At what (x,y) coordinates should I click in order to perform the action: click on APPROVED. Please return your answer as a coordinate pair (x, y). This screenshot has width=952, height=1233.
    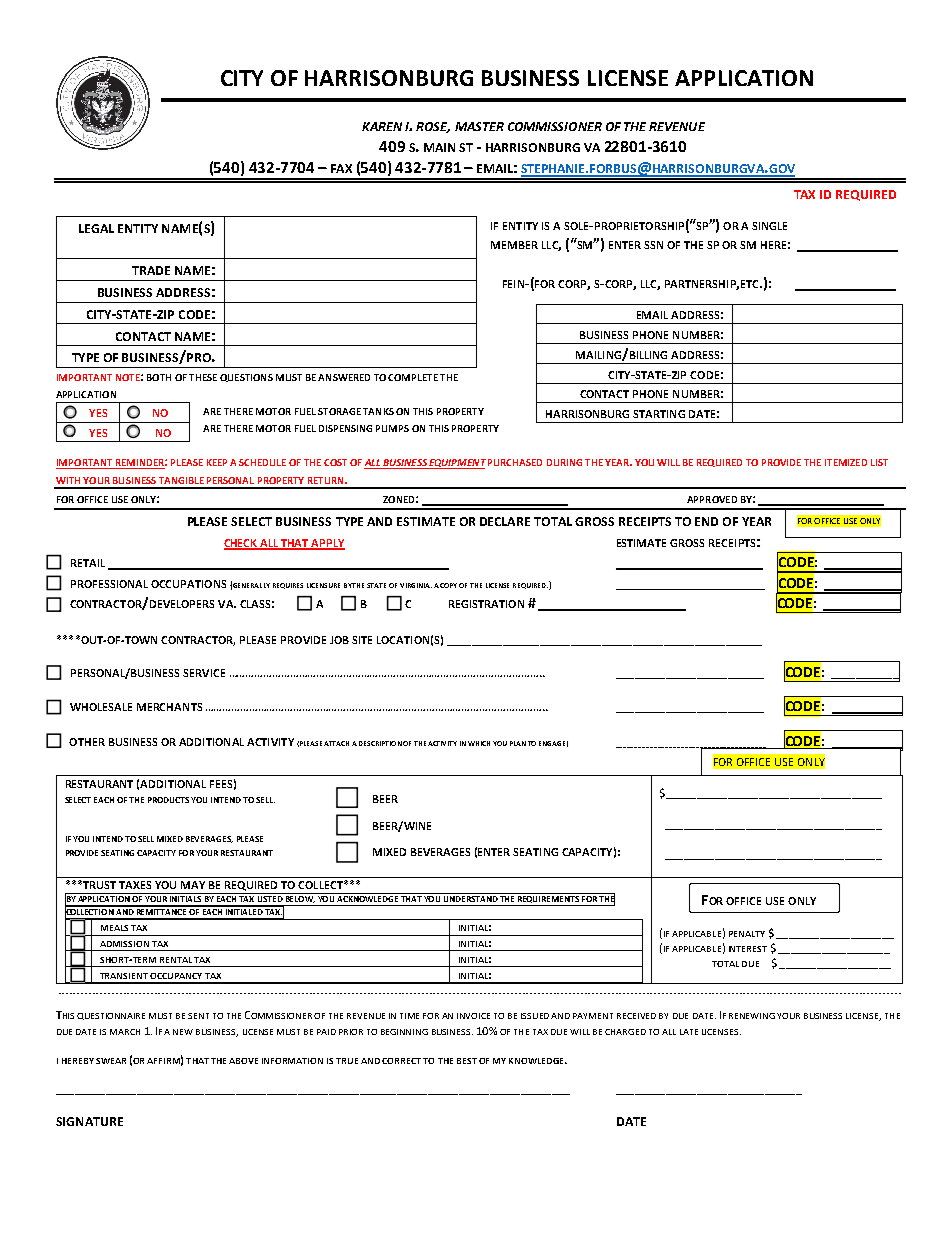
    Looking at the image, I should click on (712, 499).
